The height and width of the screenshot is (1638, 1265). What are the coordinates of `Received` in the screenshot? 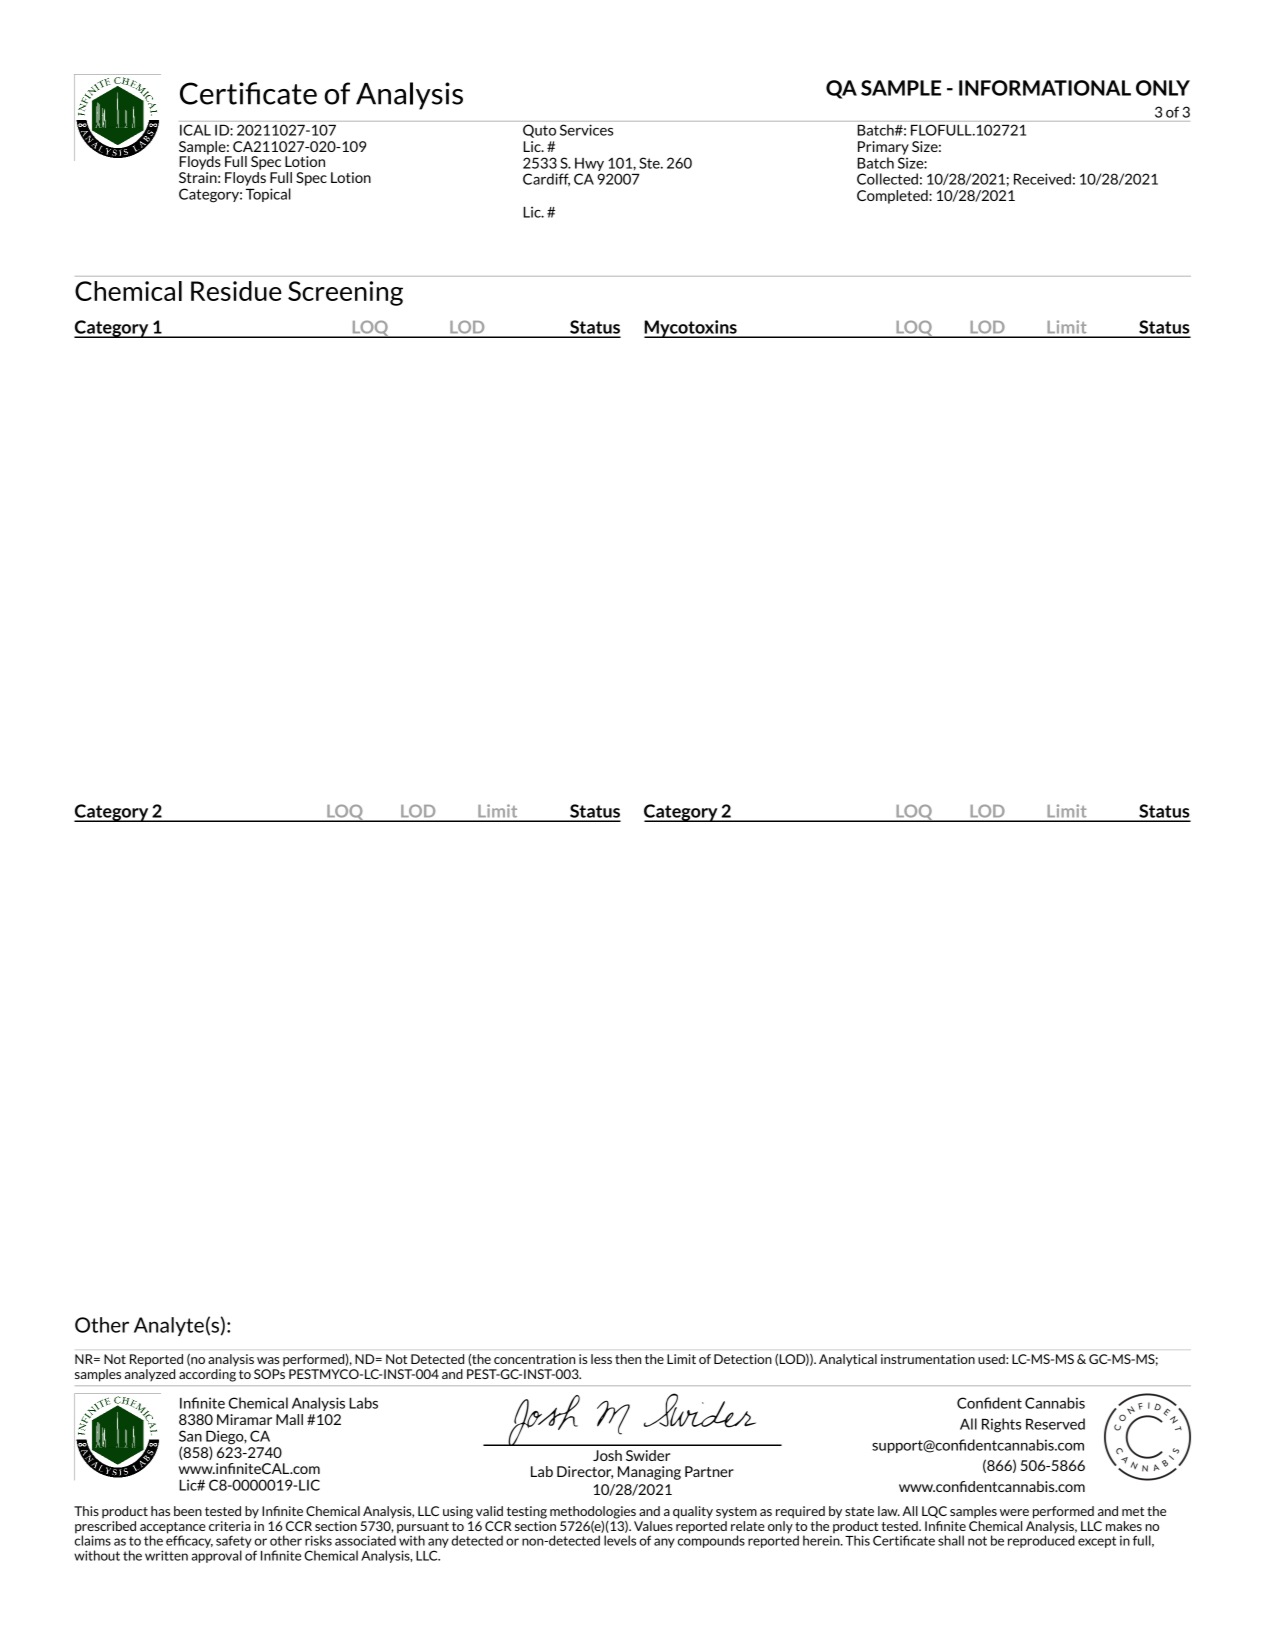 It's located at (1042, 179).
